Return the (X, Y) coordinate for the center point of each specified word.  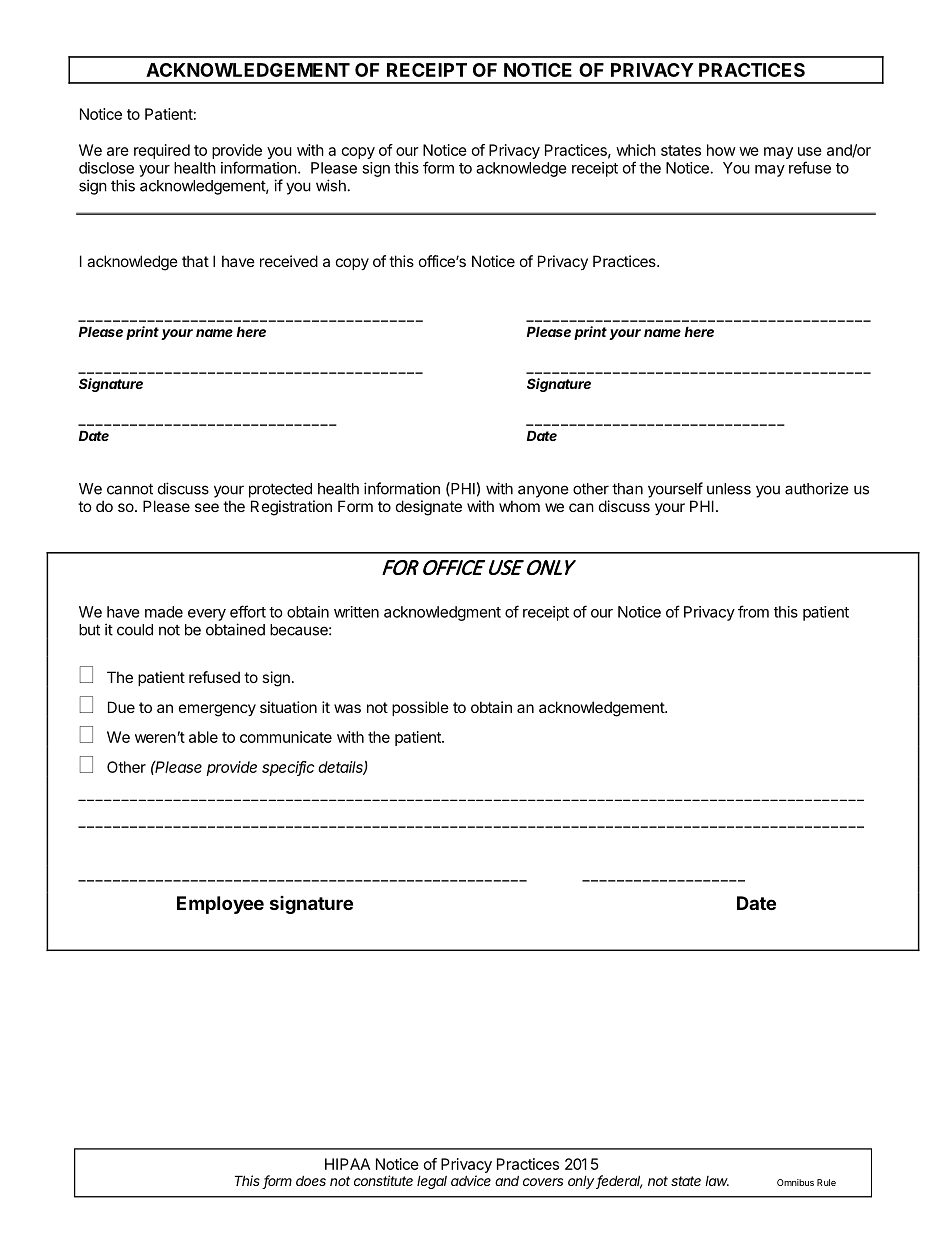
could (135, 630)
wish (331, 185)
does (311, 1180)
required (162, 151)
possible (420, 708)
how (721, 150)
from (753, 611)
